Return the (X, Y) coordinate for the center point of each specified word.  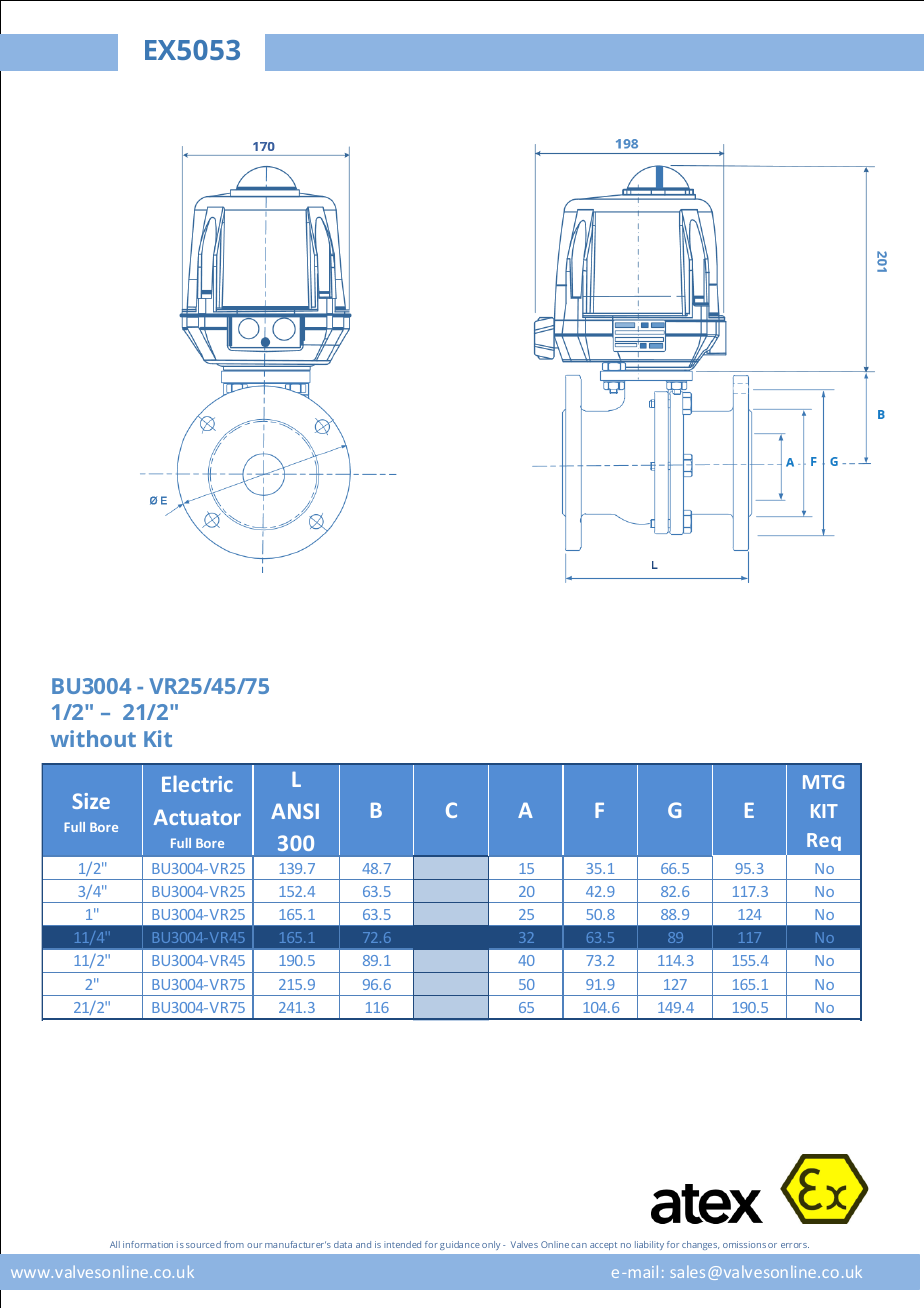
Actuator (197, 817)
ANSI (295, 811)
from (234, 1244)
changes (700, 1245)
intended (402, 1244)
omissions (744, 1244)
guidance (460, 1245)
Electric (197, 783)
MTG (823, 782)
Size (91, 801)
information (148, 1244)
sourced (203, 1244)
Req (824, 842)
